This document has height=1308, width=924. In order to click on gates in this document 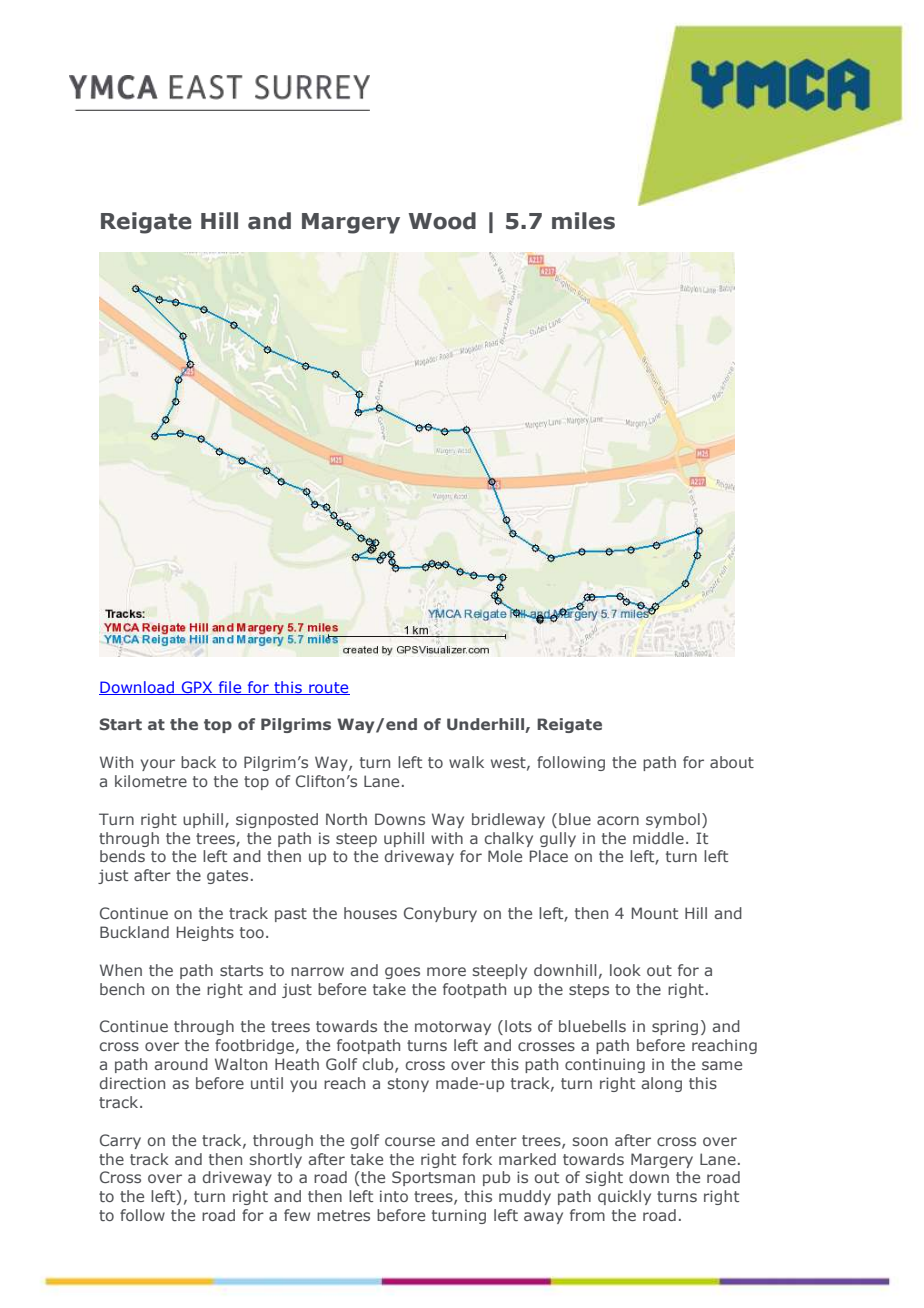, I will do `click(227, 877)`.
